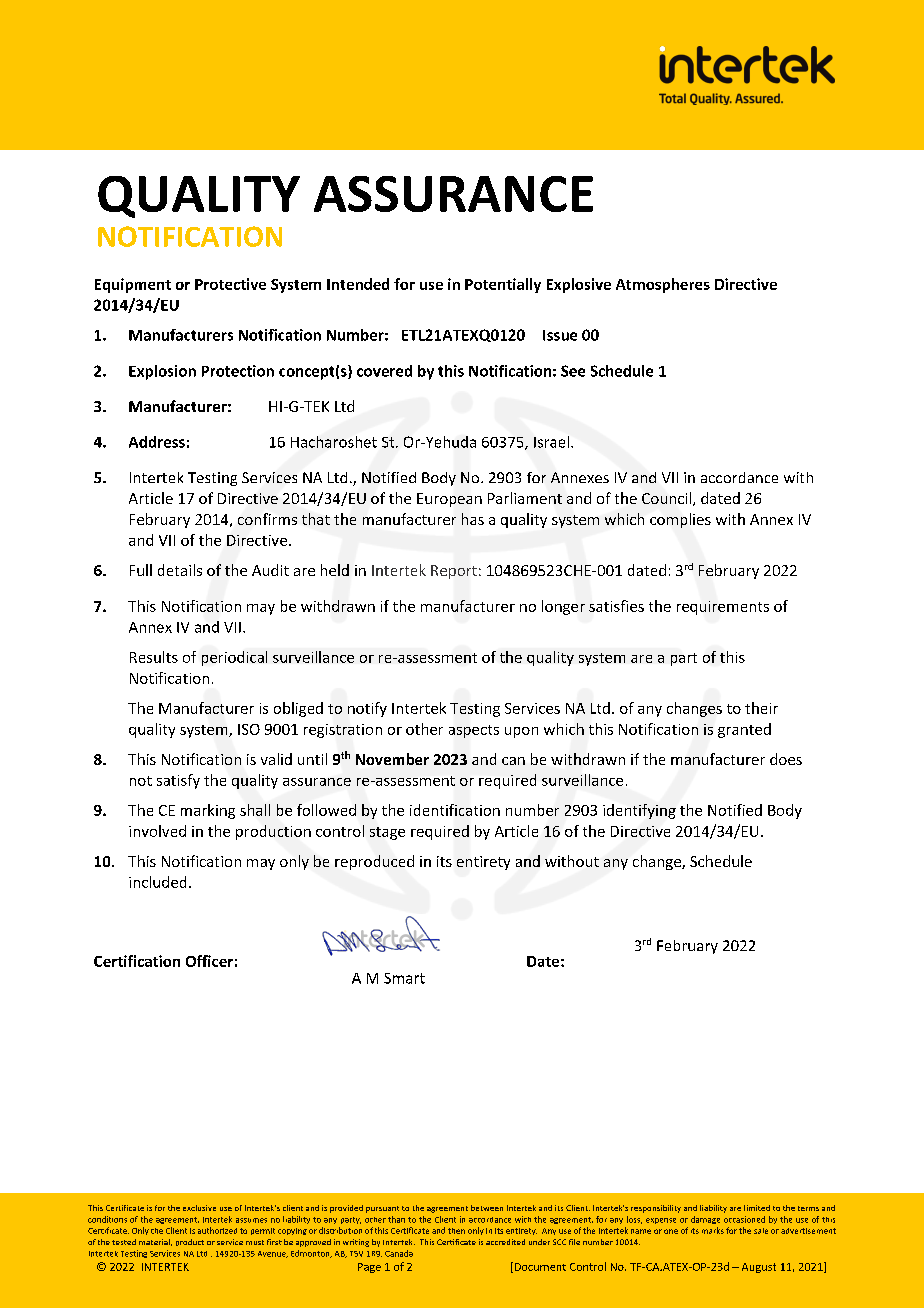 The image size is (924, 1308). Describe the element at coordinates (456, 1231) in the screenshot. I see `then` at that location.
